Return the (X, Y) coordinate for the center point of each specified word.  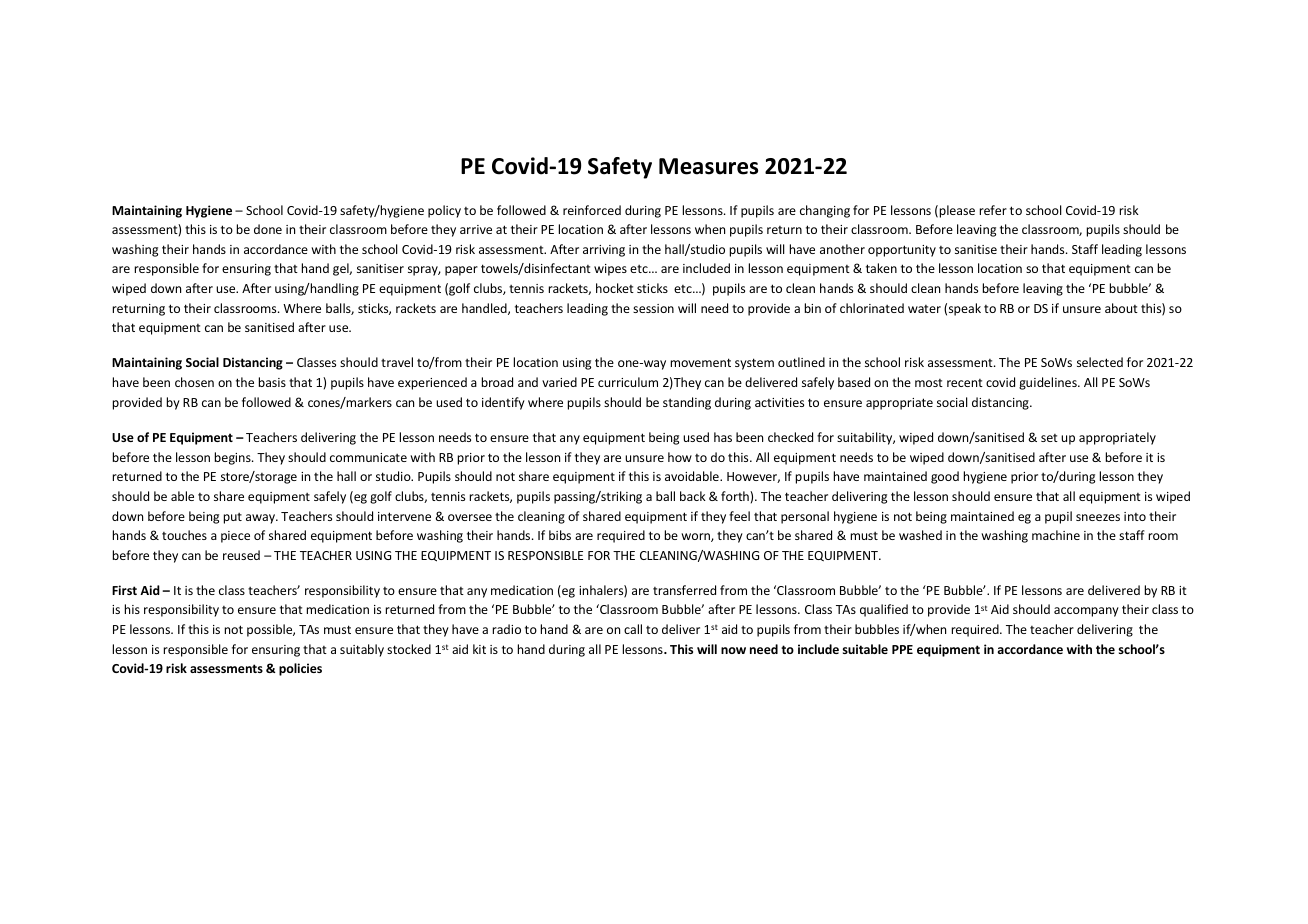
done (268, 229)
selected (1100, 362)
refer (993, 210)
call (633, 629)
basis (272, 382)
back (693, 496)
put (233, 518)
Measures (708, 166)
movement (701, 362)
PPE (902, 649)
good (945, 477)
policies (300, 669)
